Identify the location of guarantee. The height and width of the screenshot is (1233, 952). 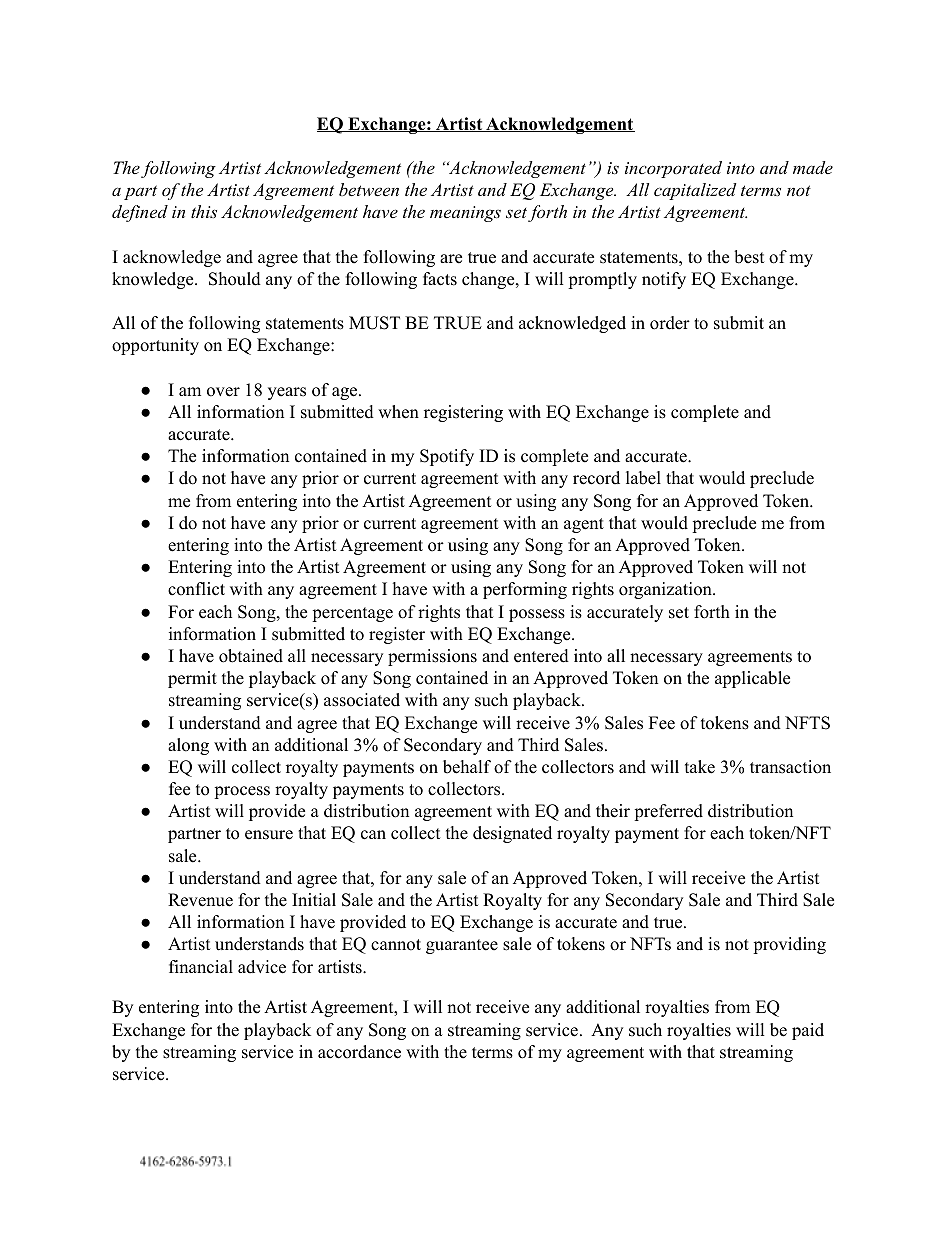
(462, 946).
